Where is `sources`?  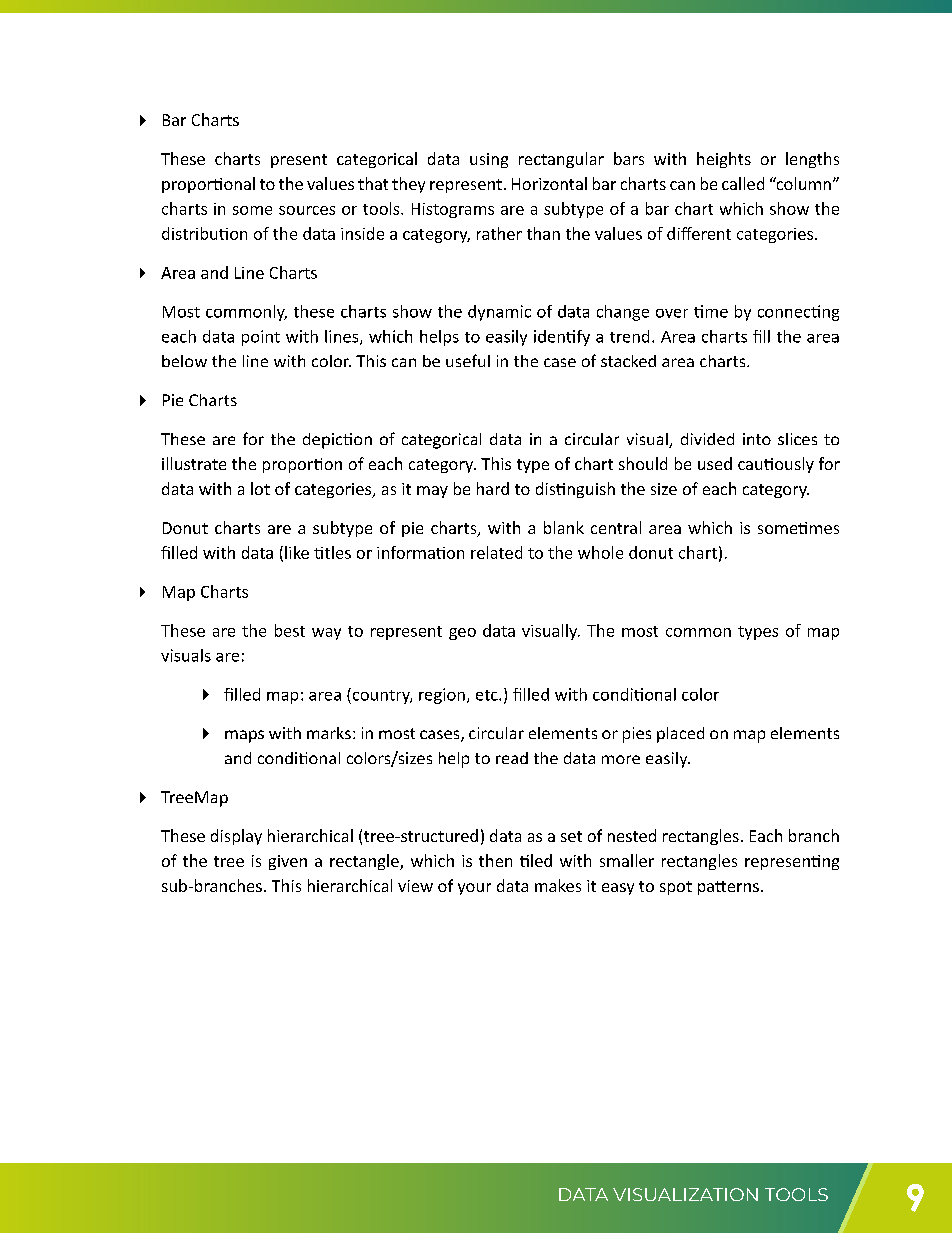
sources is located at coordinates (307, 210).
